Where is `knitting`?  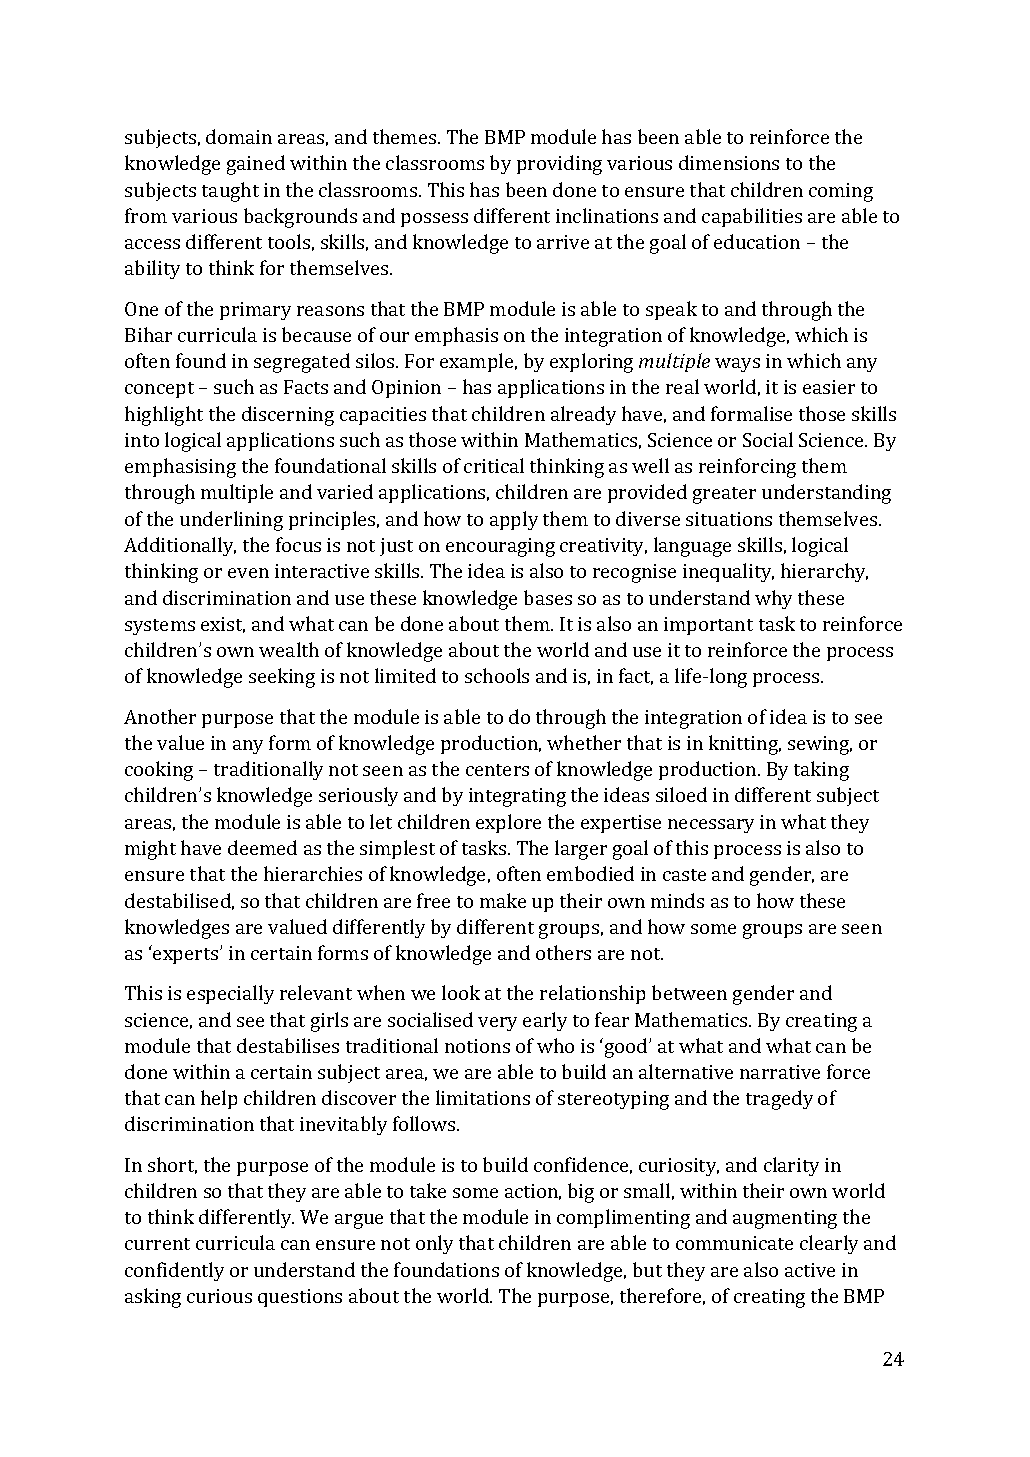
knitting is located at coordinates (745, 745).
